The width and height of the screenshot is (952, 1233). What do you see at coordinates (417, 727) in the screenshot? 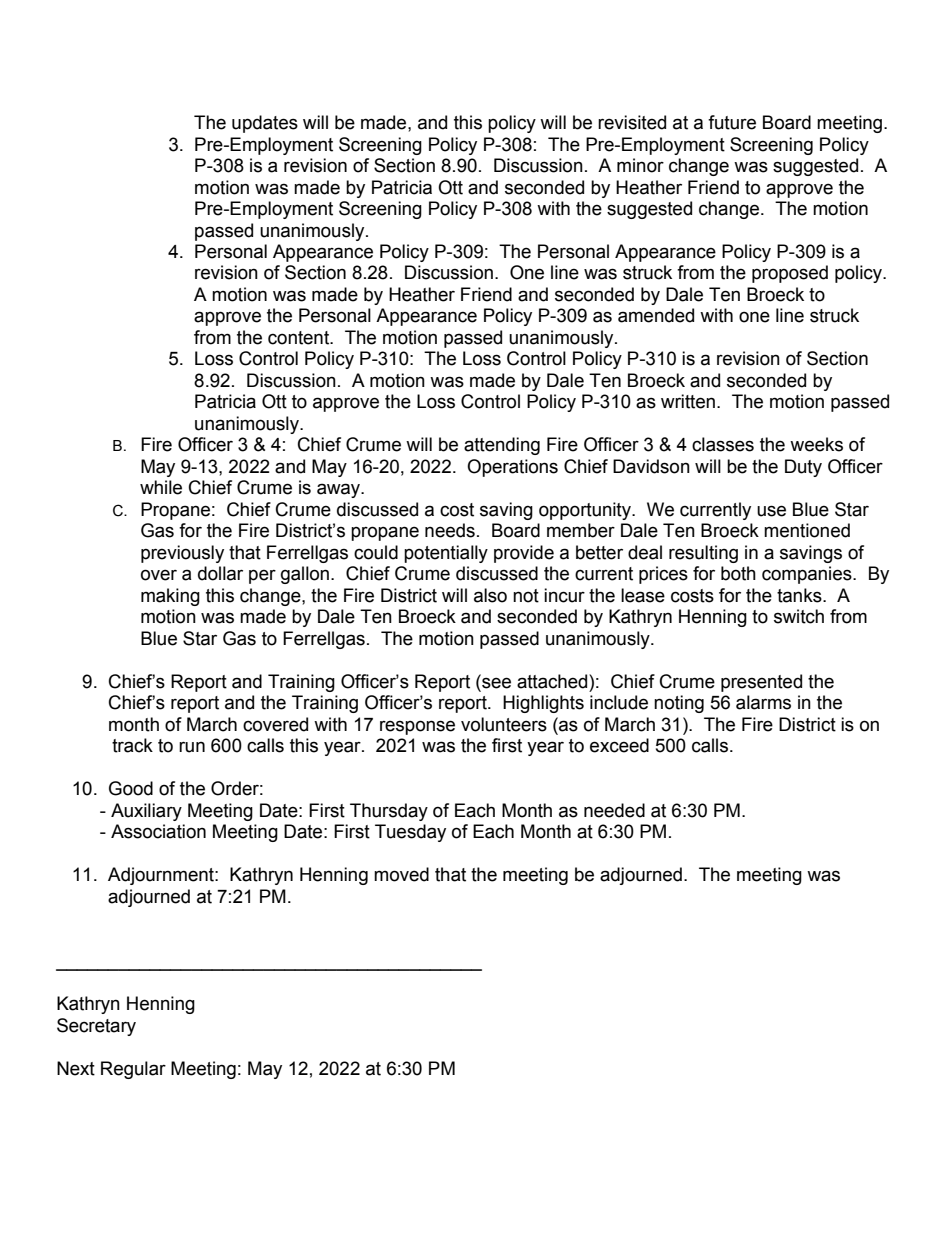
I see `response` at bounding box center [417, 727].
